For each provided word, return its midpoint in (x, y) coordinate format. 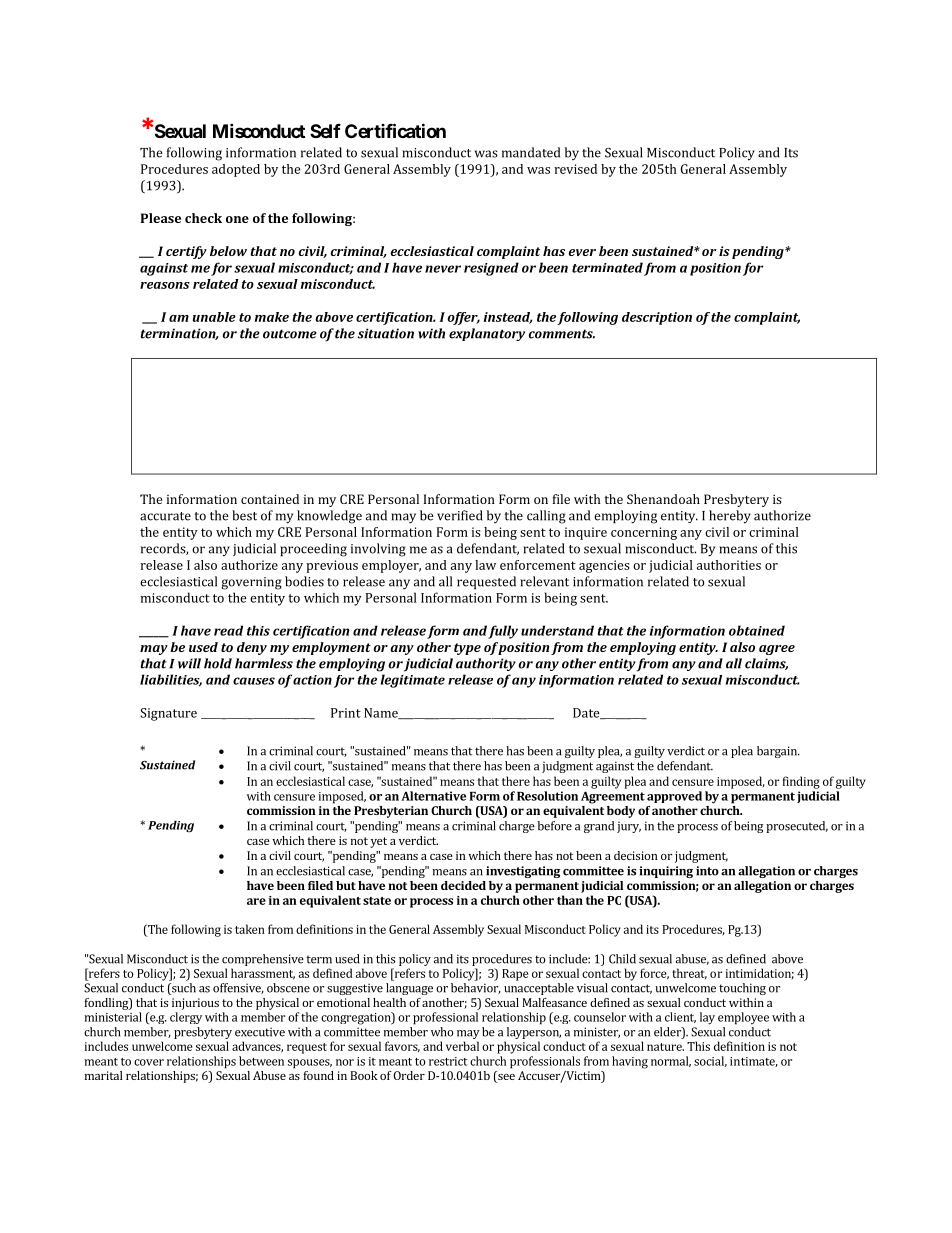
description (657, 318)
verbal (462, 1046)
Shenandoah (663, 499)
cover (149, 1062)
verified (460, 515)
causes (254, 681)
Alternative (433, 796)
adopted (236, 170)
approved (674, 797)
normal (671, 1061)
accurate (165, 516)
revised (576, 169)
